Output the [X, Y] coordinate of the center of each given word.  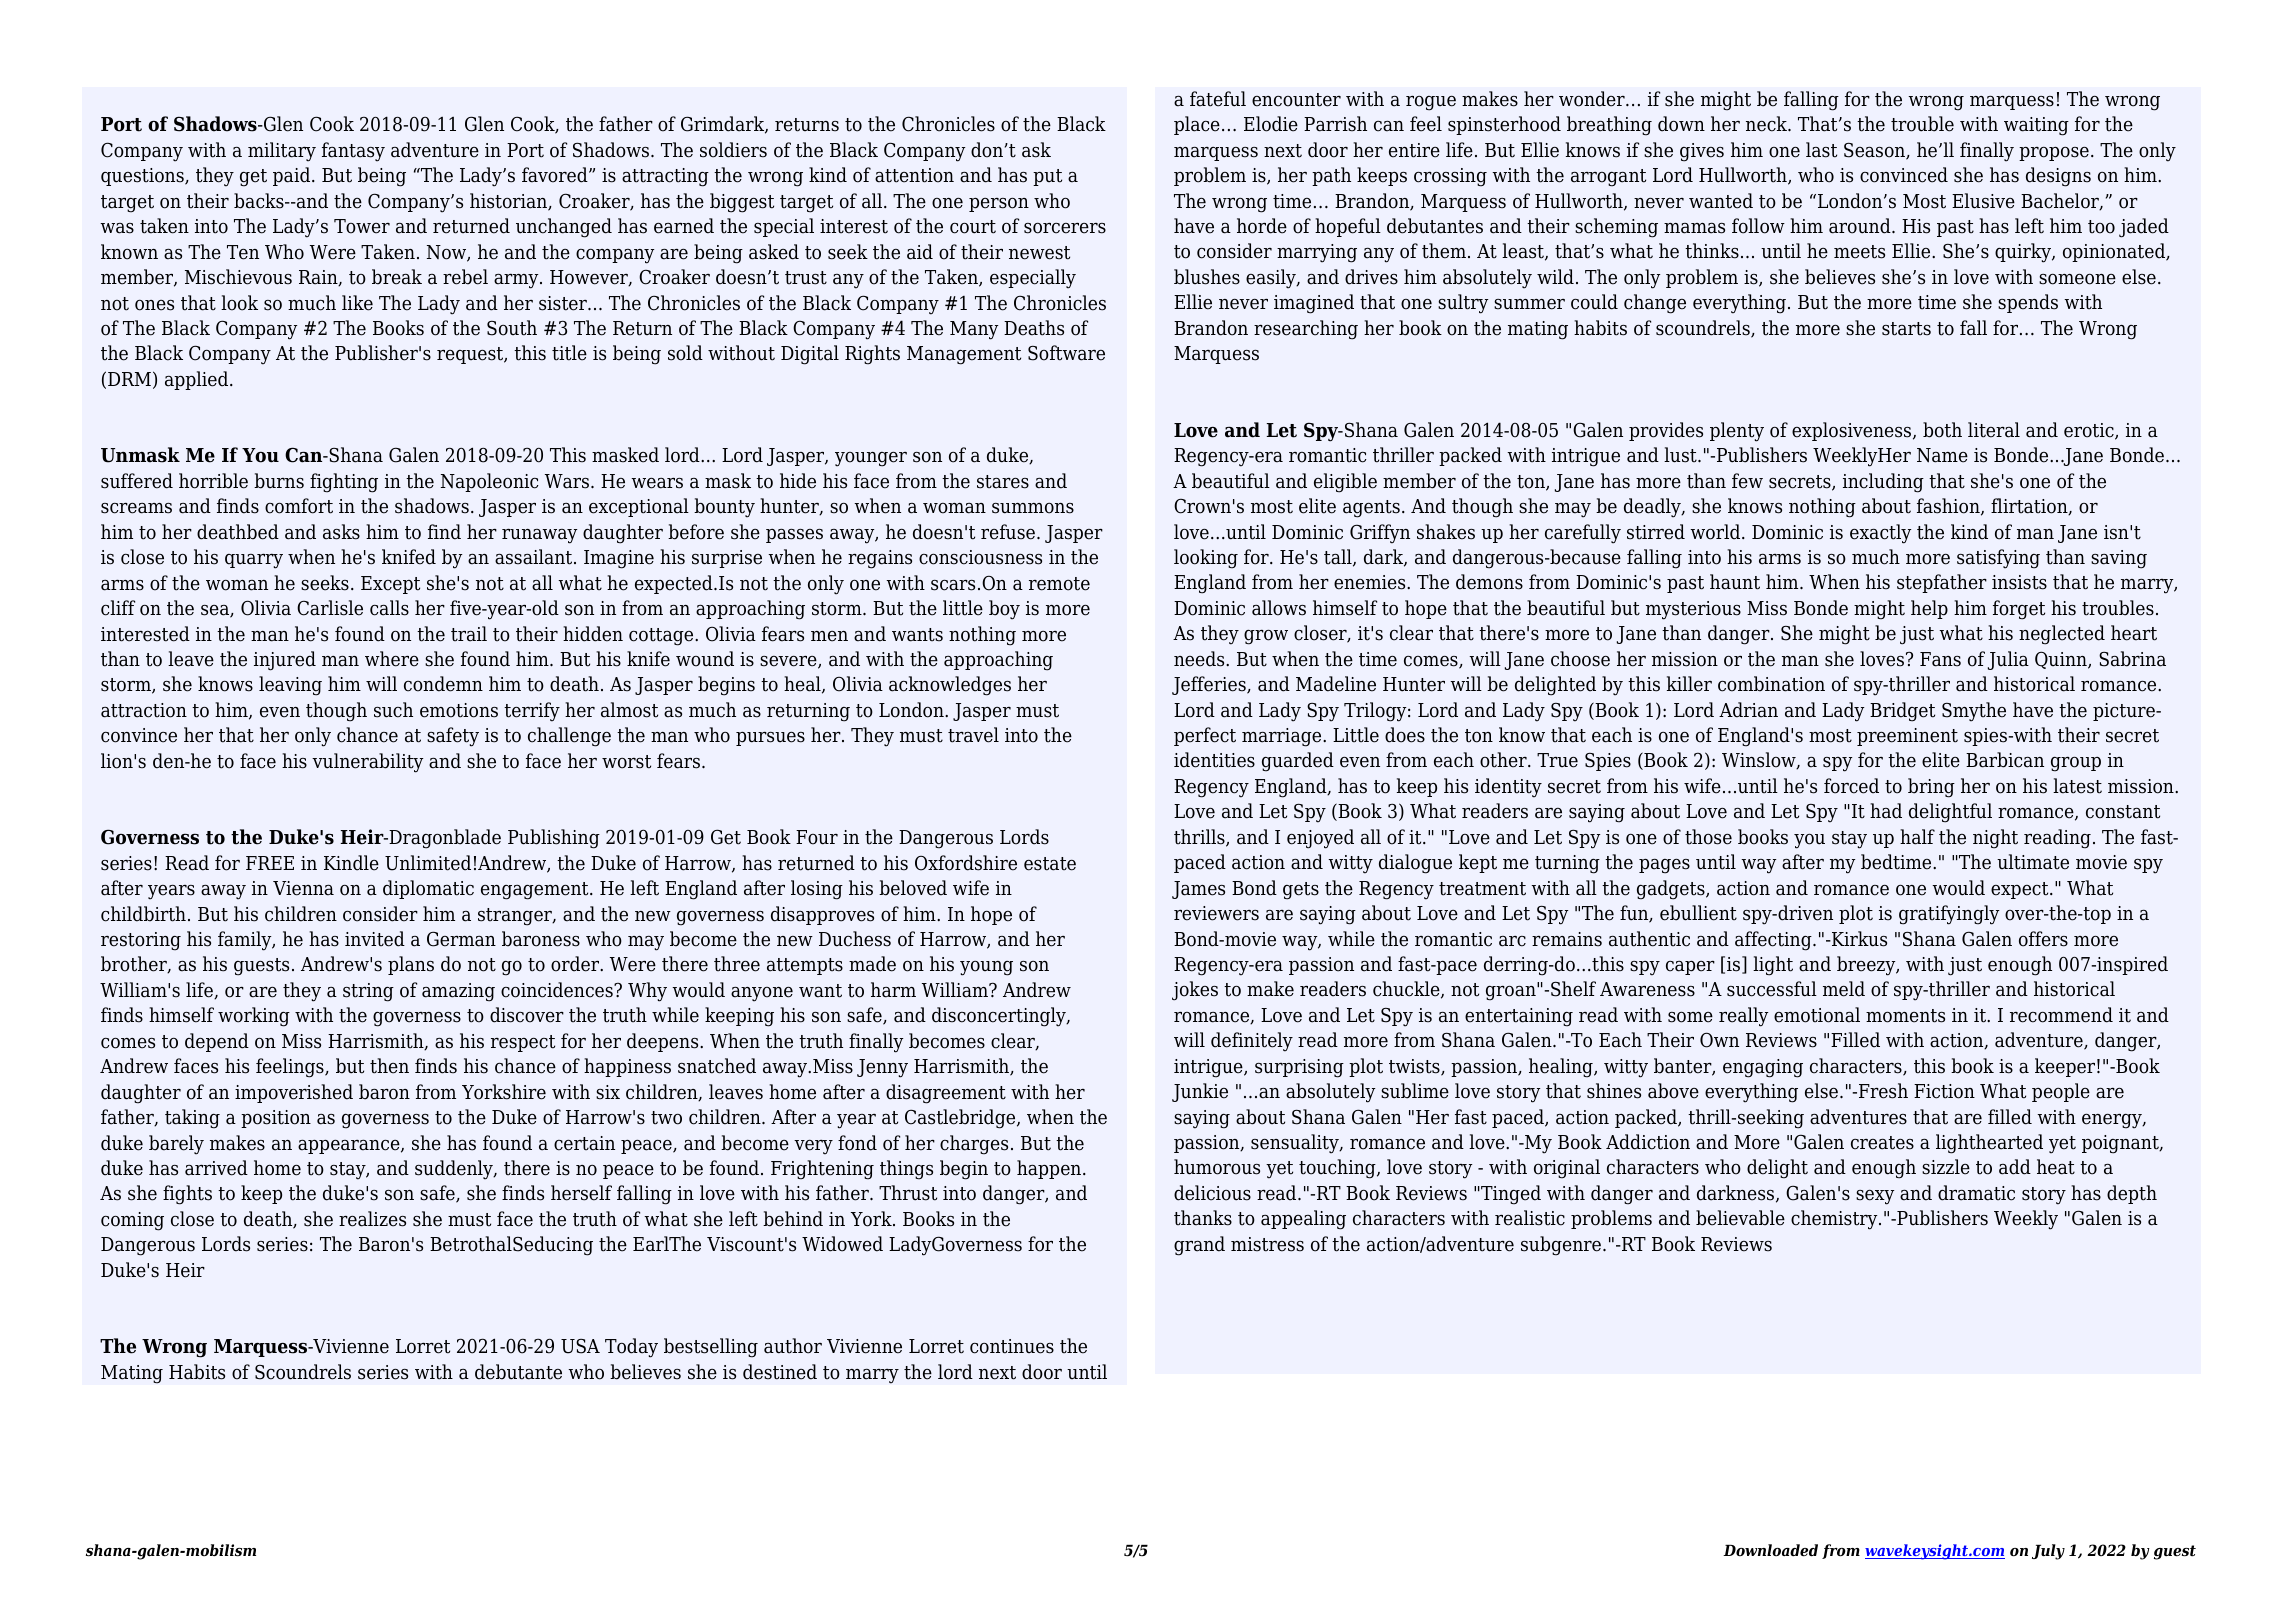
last [1821, 150]
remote [1059, 584]
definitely [1252, 1042]
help [1929, 609]
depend [217, 1042]
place [1197, 125]
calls [389, 608]
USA [580, 1346]
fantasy [353, 152]
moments [1905, 1016]
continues [1012, 1346]
